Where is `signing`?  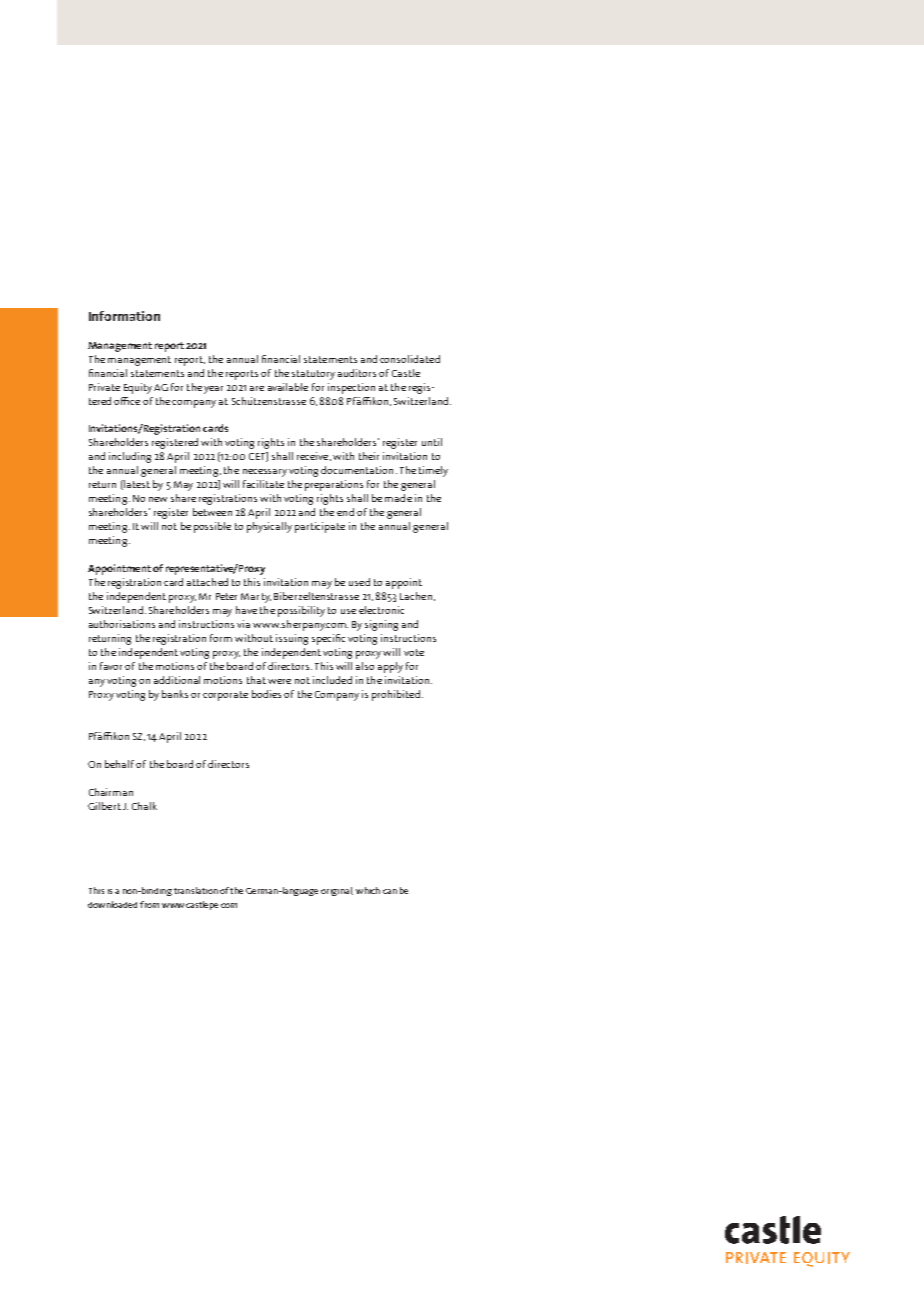 signing is located at coordinates (381, 625).
